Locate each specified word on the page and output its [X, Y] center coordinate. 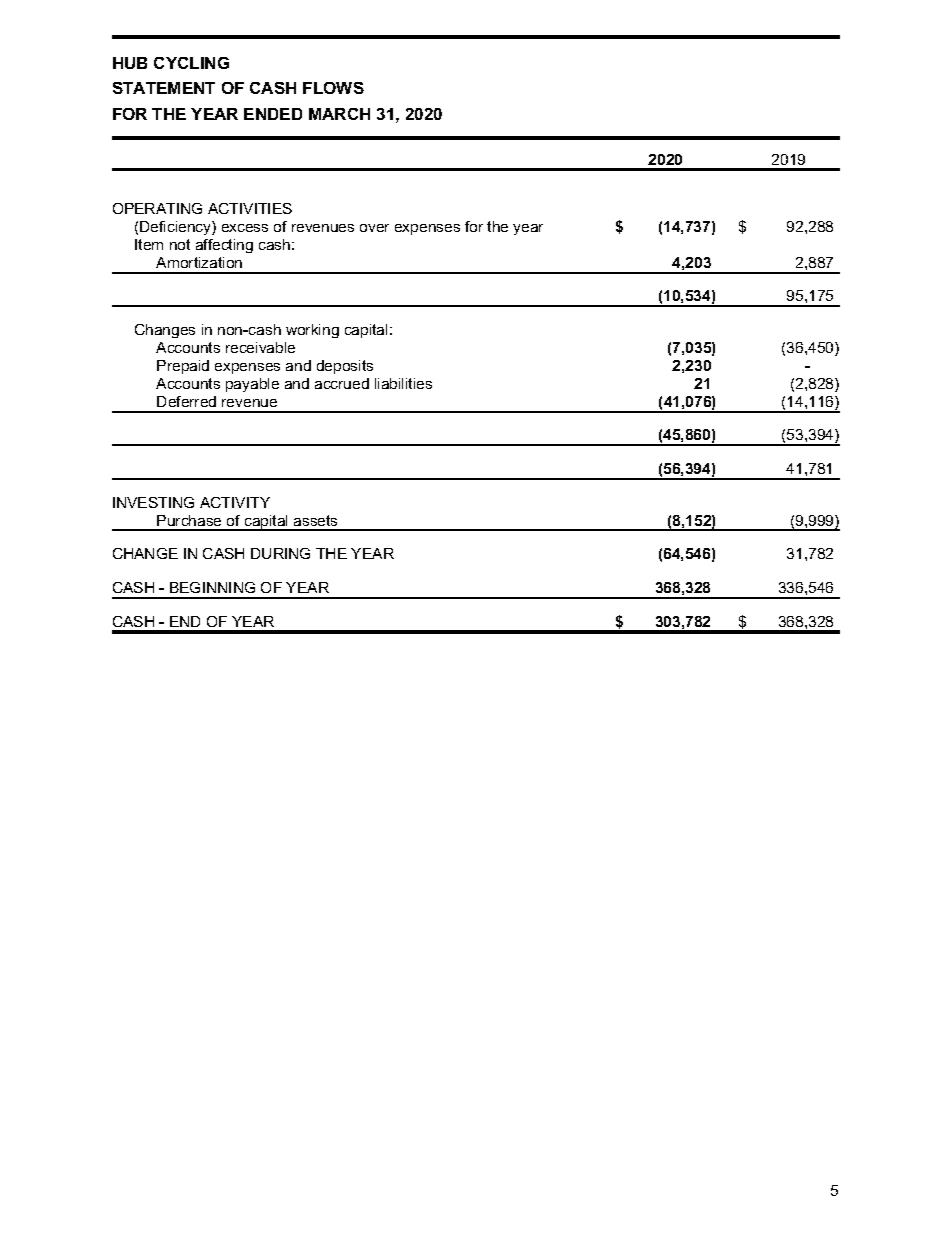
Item [149, 244]
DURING [280, 553]
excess [245, 228]
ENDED [273, 114]
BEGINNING [212, 587]
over [374, 228]
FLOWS [333, 88]
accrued [342, 383]
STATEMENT [164, 88]
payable [252, 385]
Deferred [186, 401]
